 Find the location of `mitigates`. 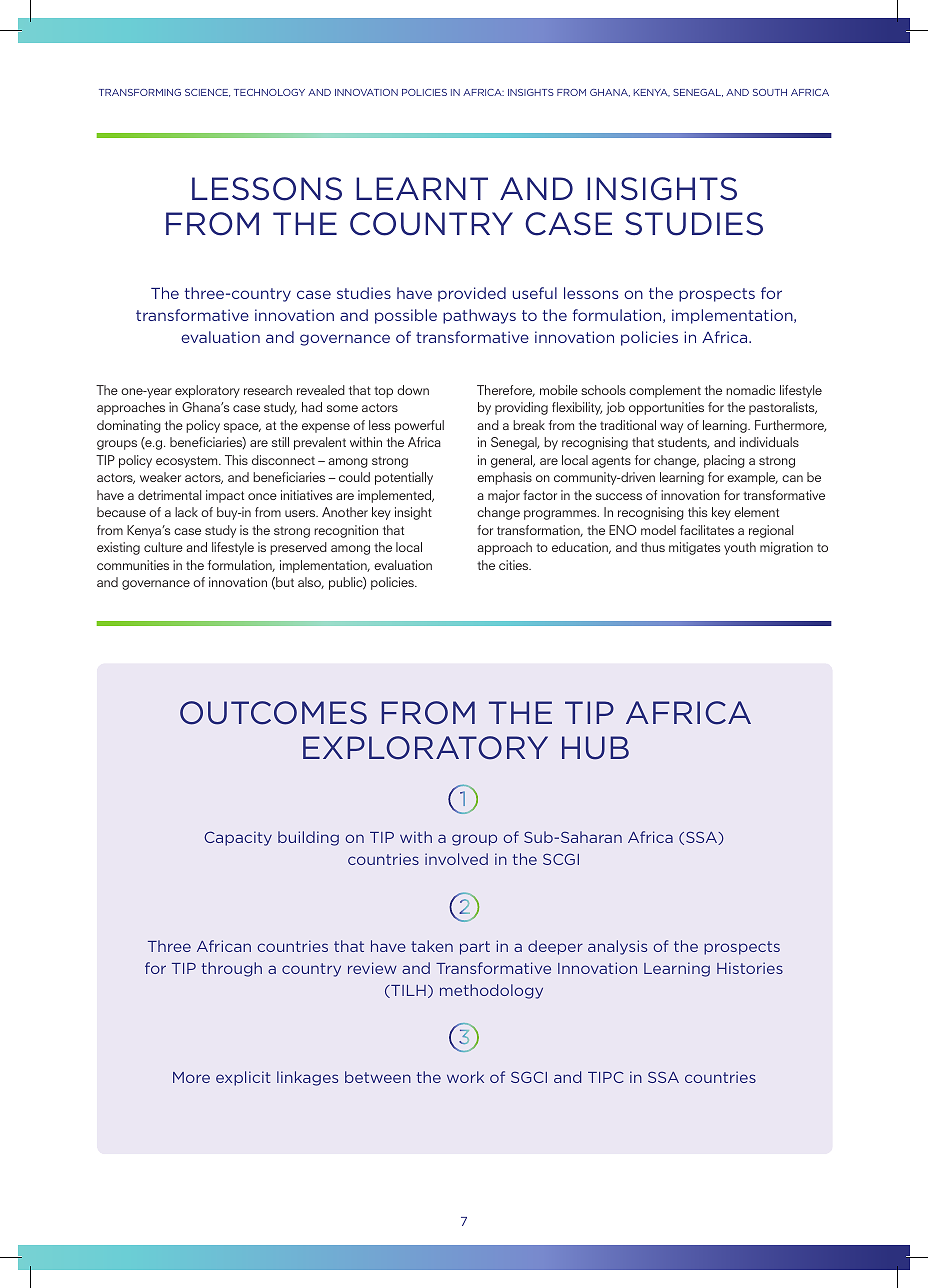

mitigates is located at coordinates (694, 548).
